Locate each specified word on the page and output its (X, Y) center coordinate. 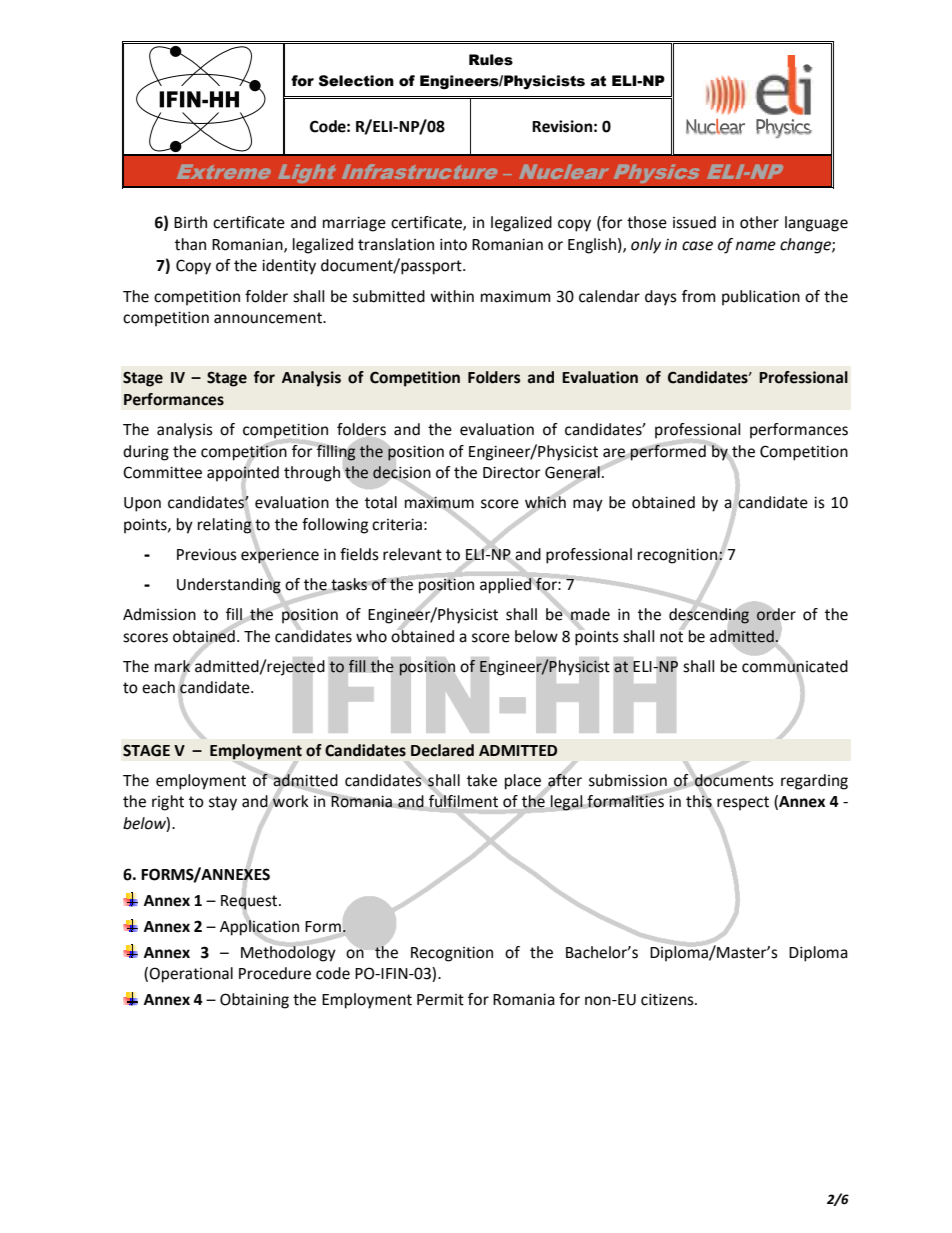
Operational (191, 975)
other (759, 222)
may (588, 505)
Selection (356, 81)
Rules (491, 60)
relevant (412, 554)
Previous (207, 554)
